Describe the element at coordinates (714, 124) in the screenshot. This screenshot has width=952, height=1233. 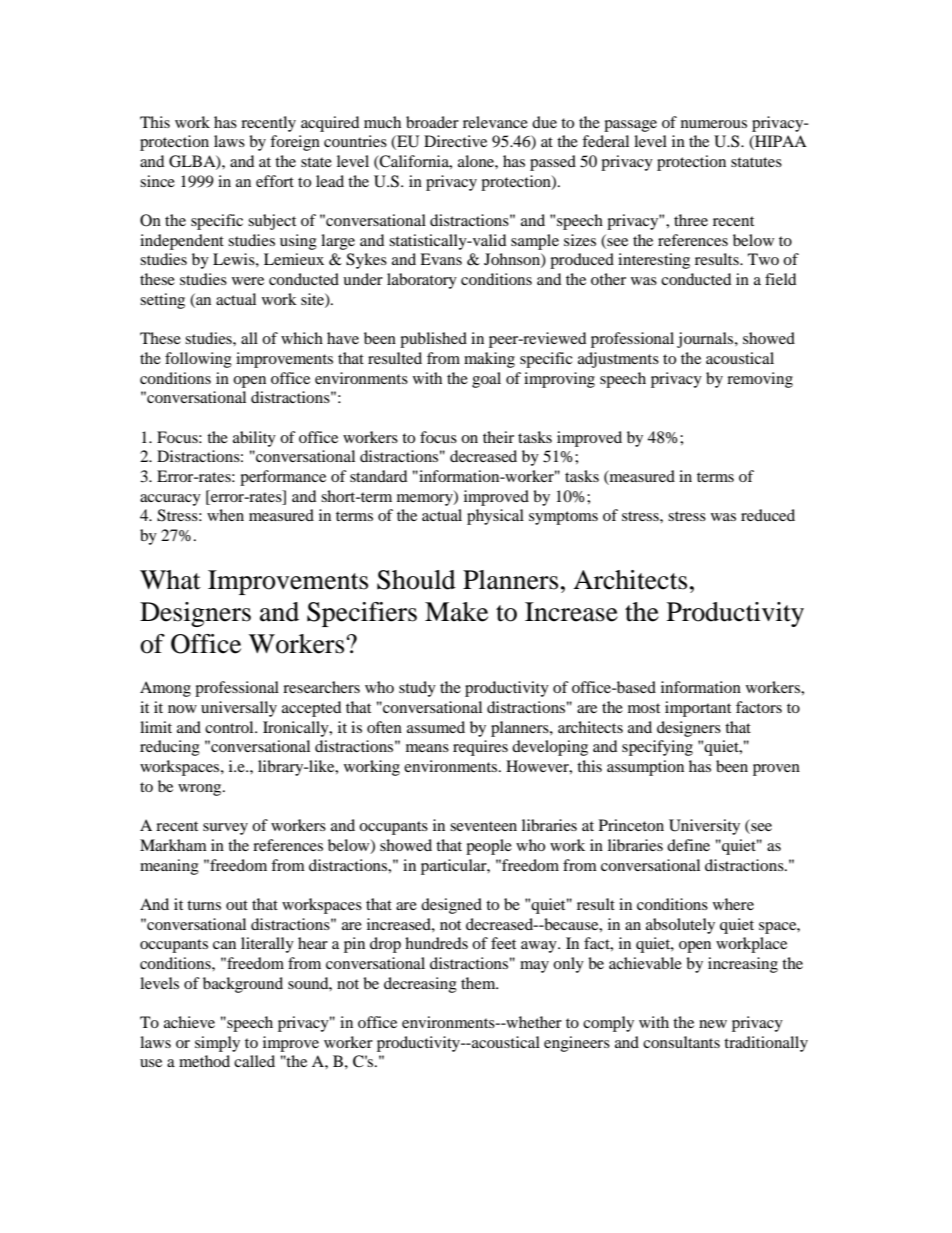
I see `numerous` at that location.
